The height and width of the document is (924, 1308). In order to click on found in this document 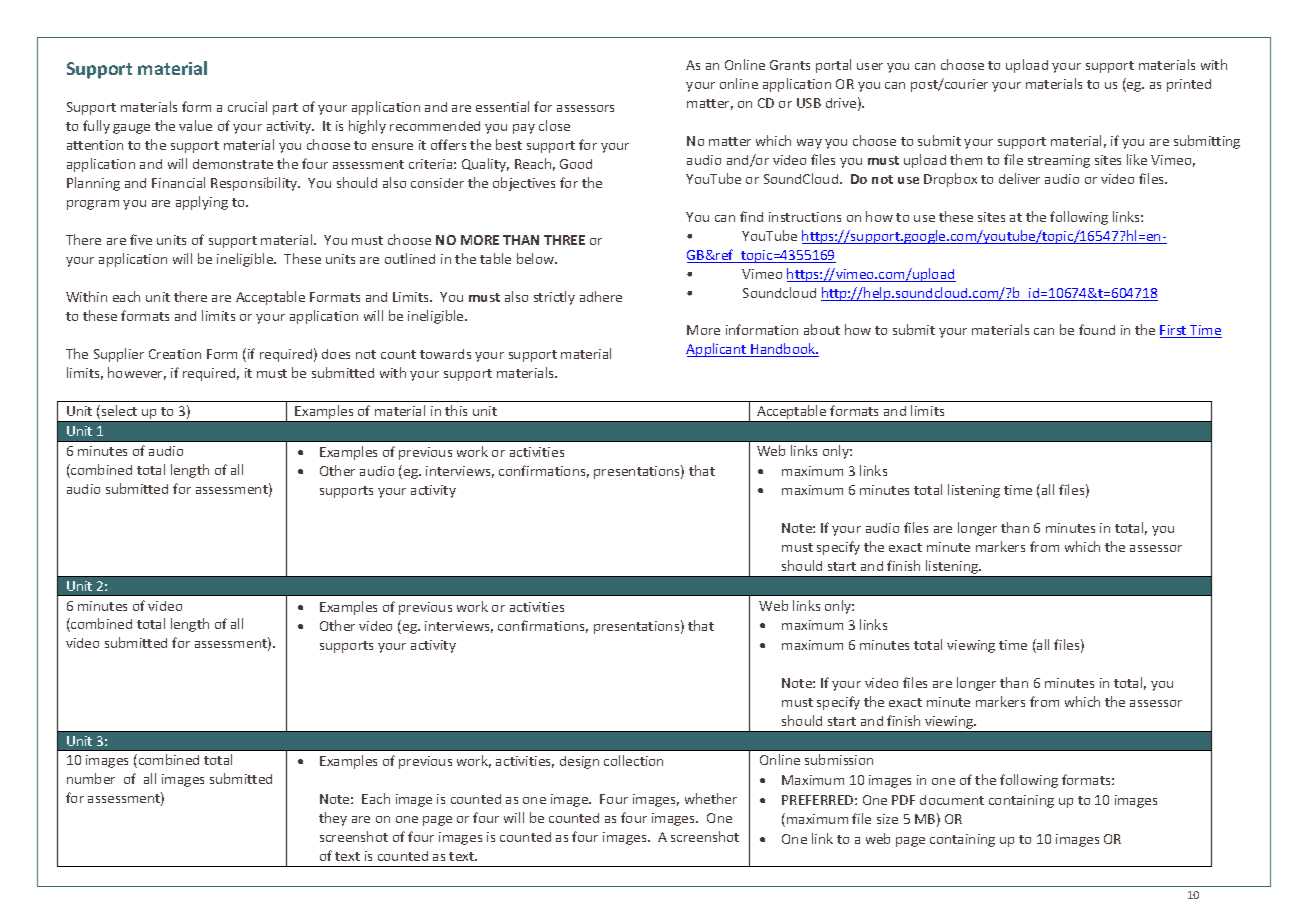, I will do `click(1097, 329)`.
